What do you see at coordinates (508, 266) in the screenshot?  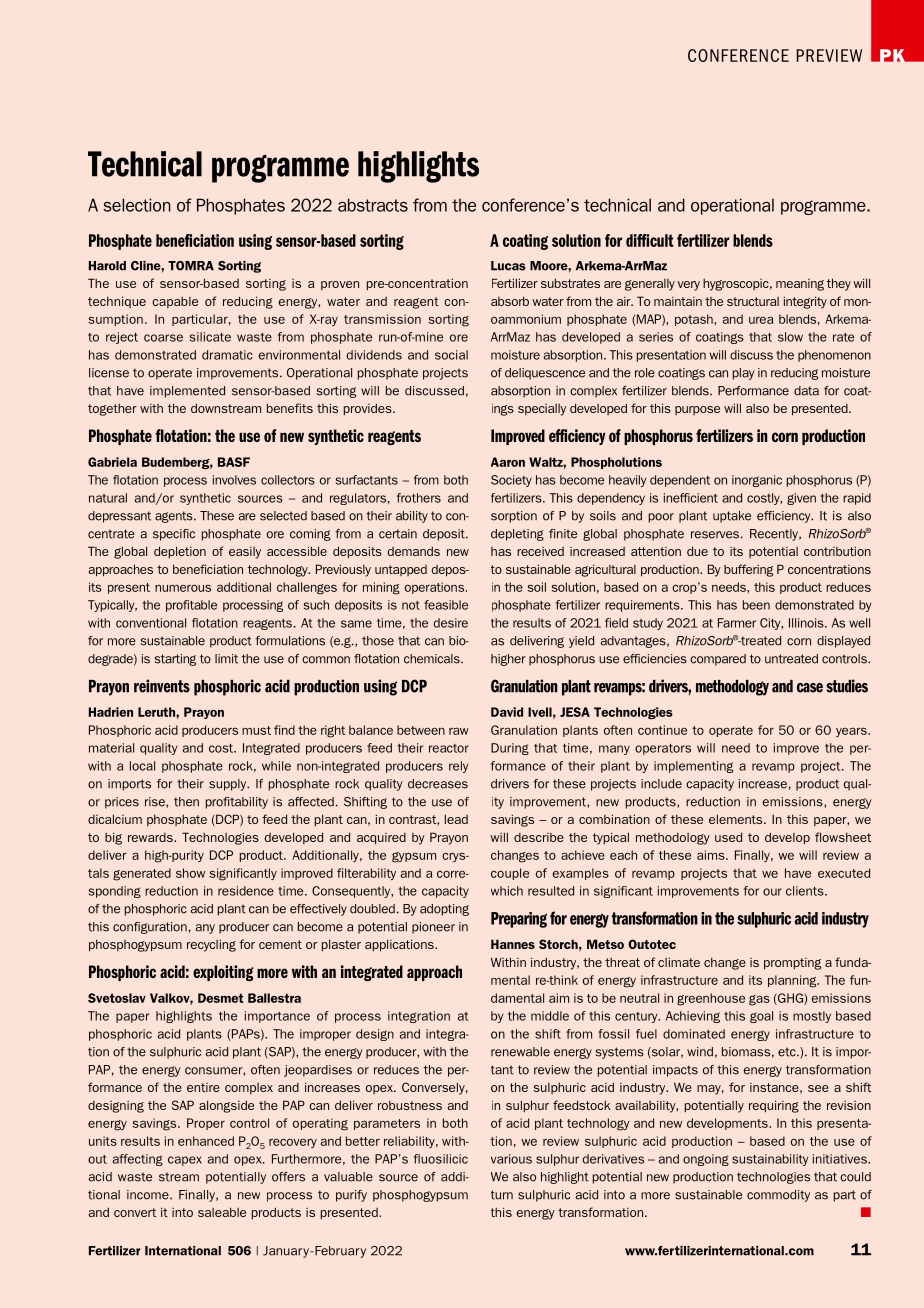 I see `Lucas` at bounding box center [508, 266].
